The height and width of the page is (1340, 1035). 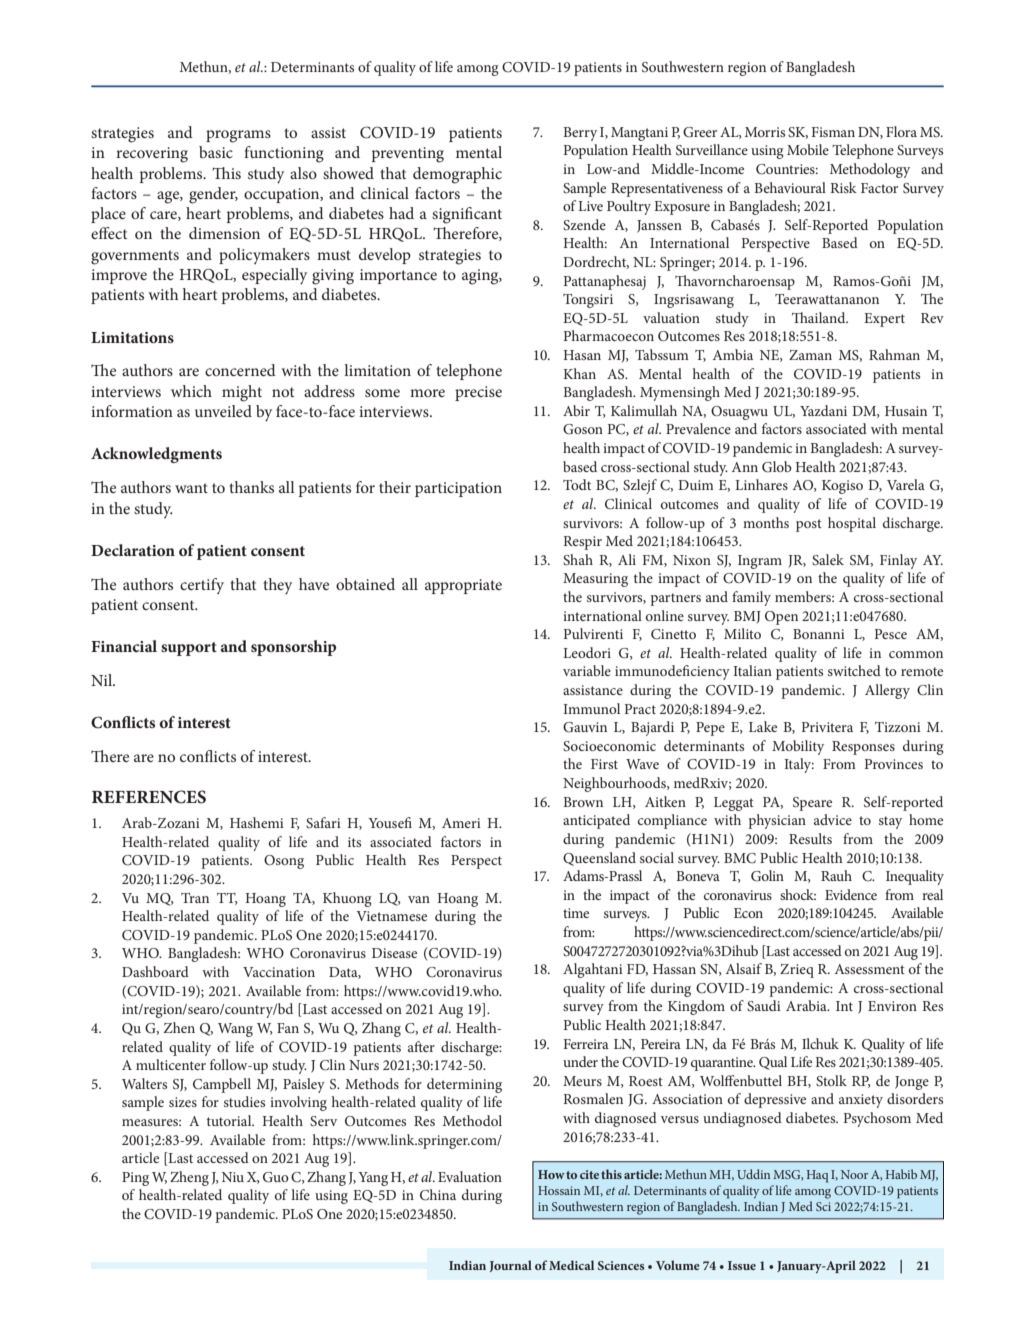 What do you see at coordinates (777, 467) in the page?
I see `Glob` at bounding box center [777, 467].
